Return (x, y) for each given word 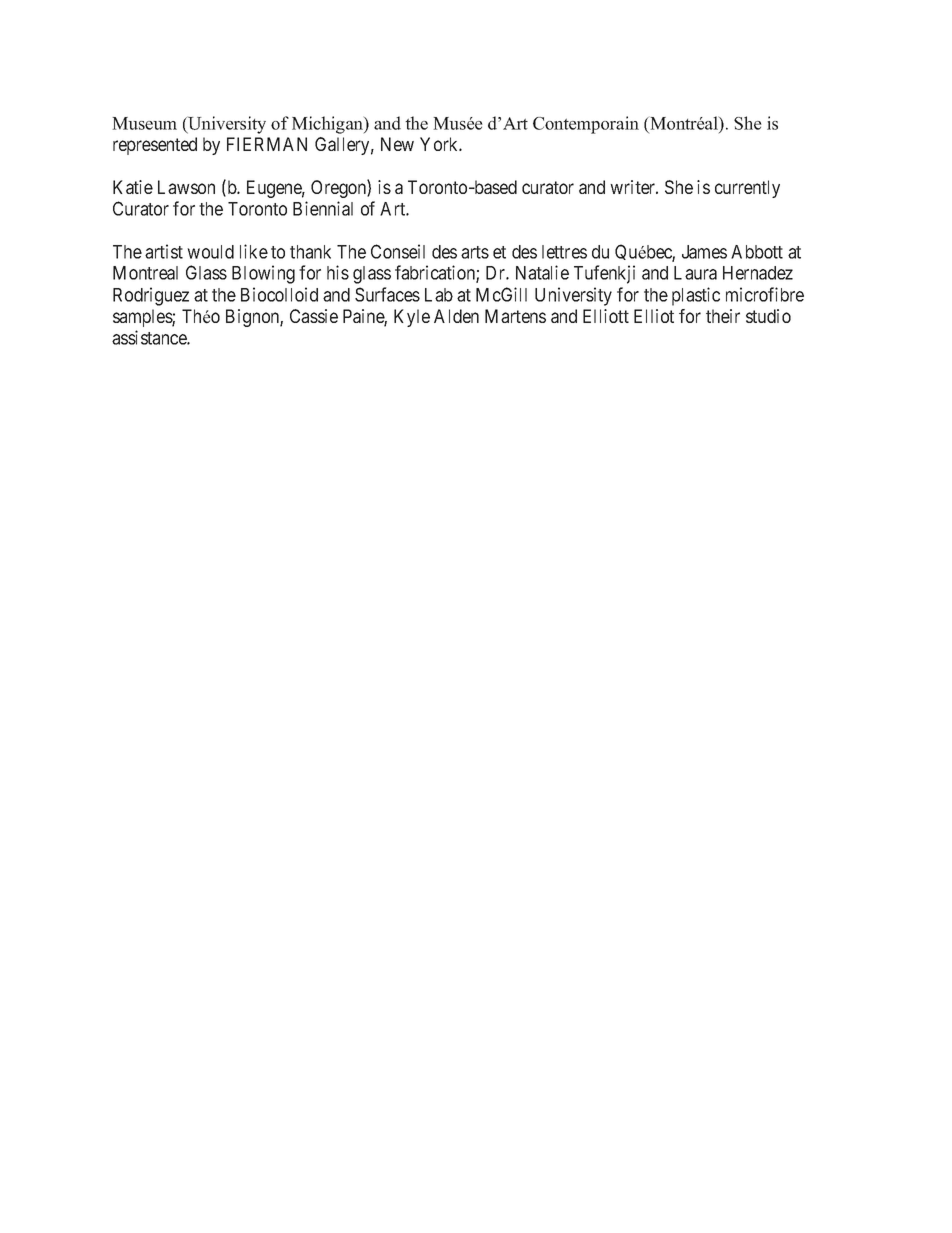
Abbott (757, 252)
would (210, 252)
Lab (439, 295)
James (704, 252)
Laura (695, 273)
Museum (144, 123)
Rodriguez (151, 296)
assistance (150, 337)
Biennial (323, 208)
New (397, 144)
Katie (133, 187)
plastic (696, 296)
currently (747, 189)
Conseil (398, 251)
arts (475, 252)
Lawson (186, 187)
